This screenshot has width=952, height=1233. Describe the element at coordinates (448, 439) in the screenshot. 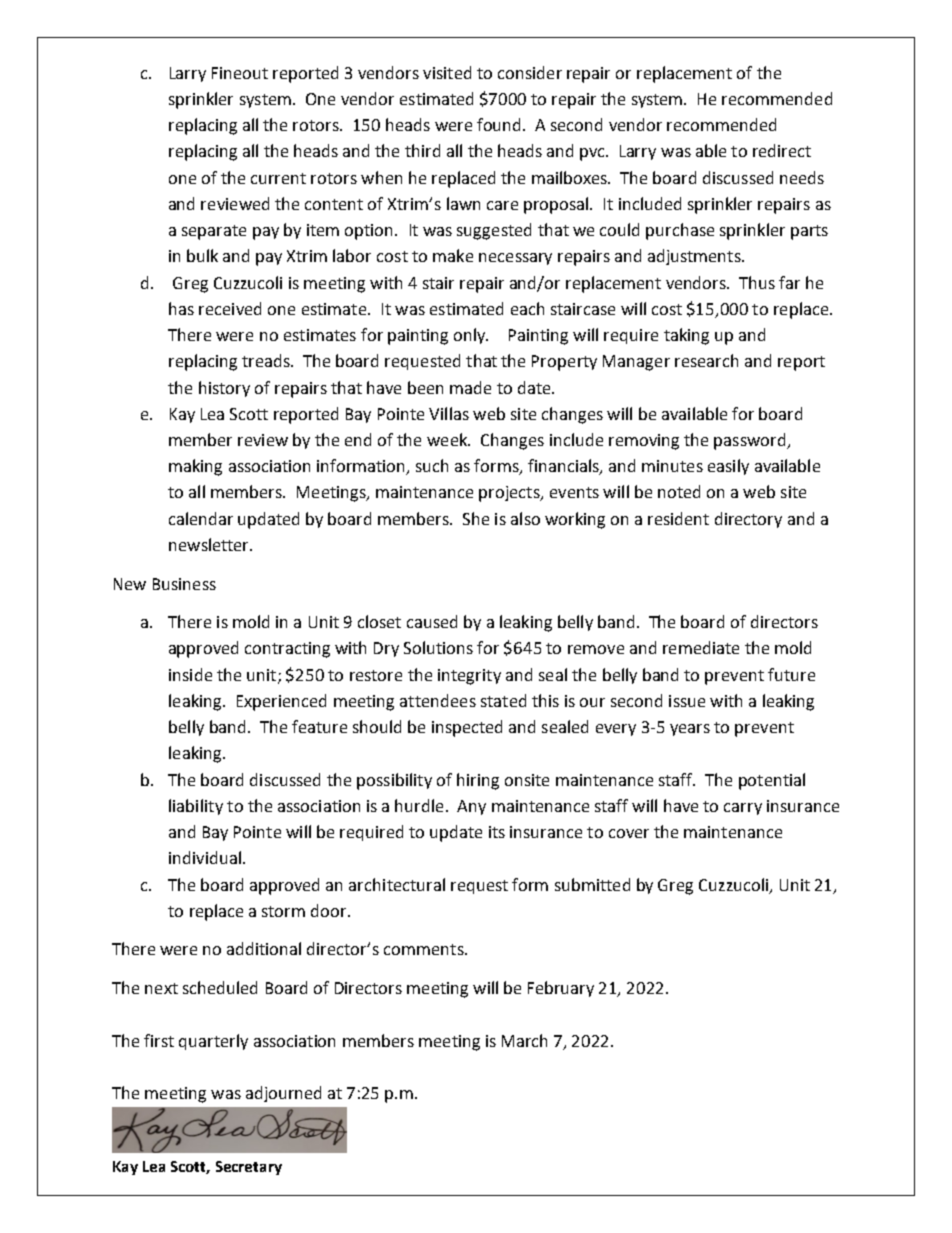

I see `week` at that location.
